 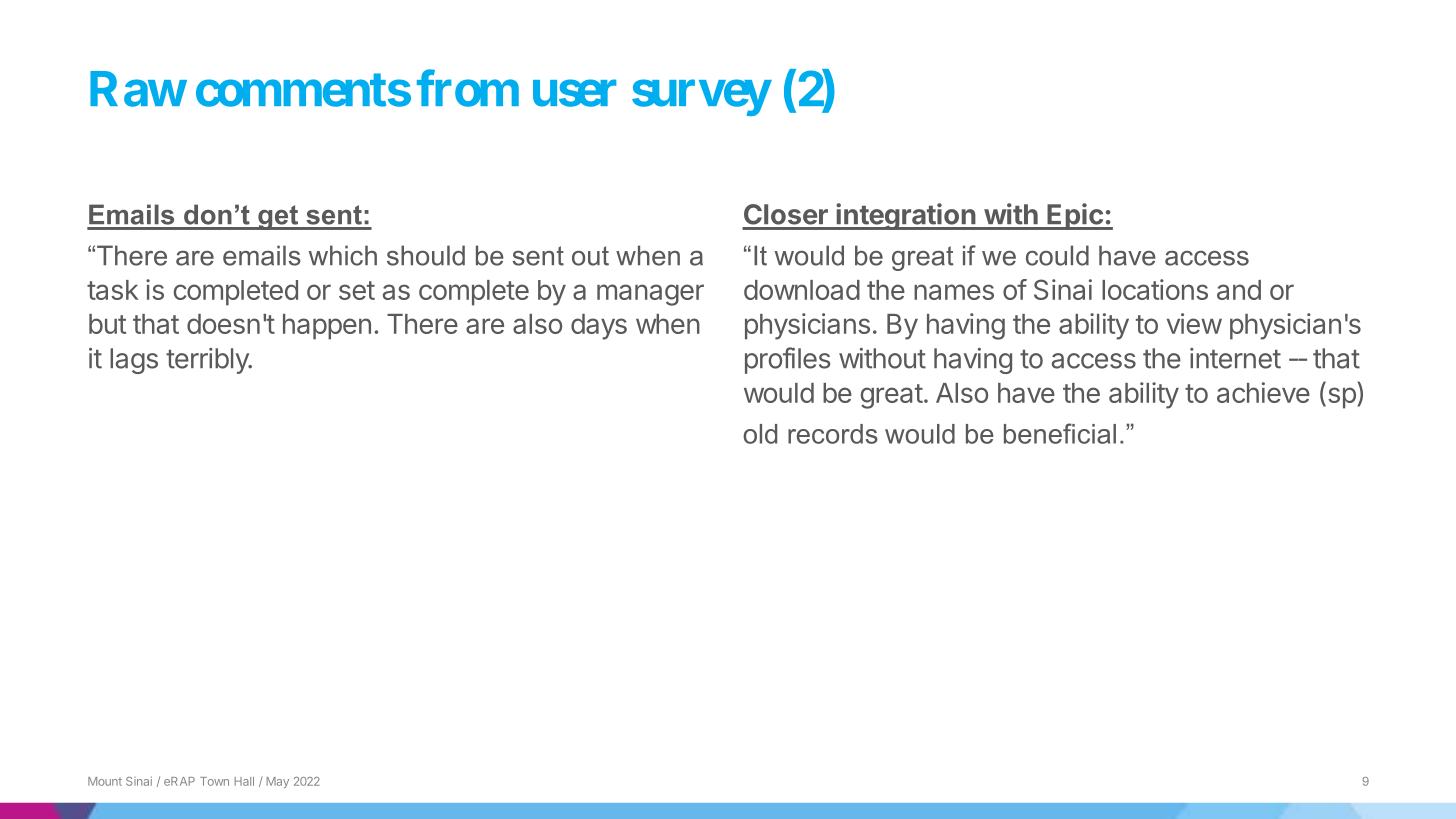 What do you see at coordinates (278, 782) in the screenshot?
I see `May` at bounding box center [278, 782].
